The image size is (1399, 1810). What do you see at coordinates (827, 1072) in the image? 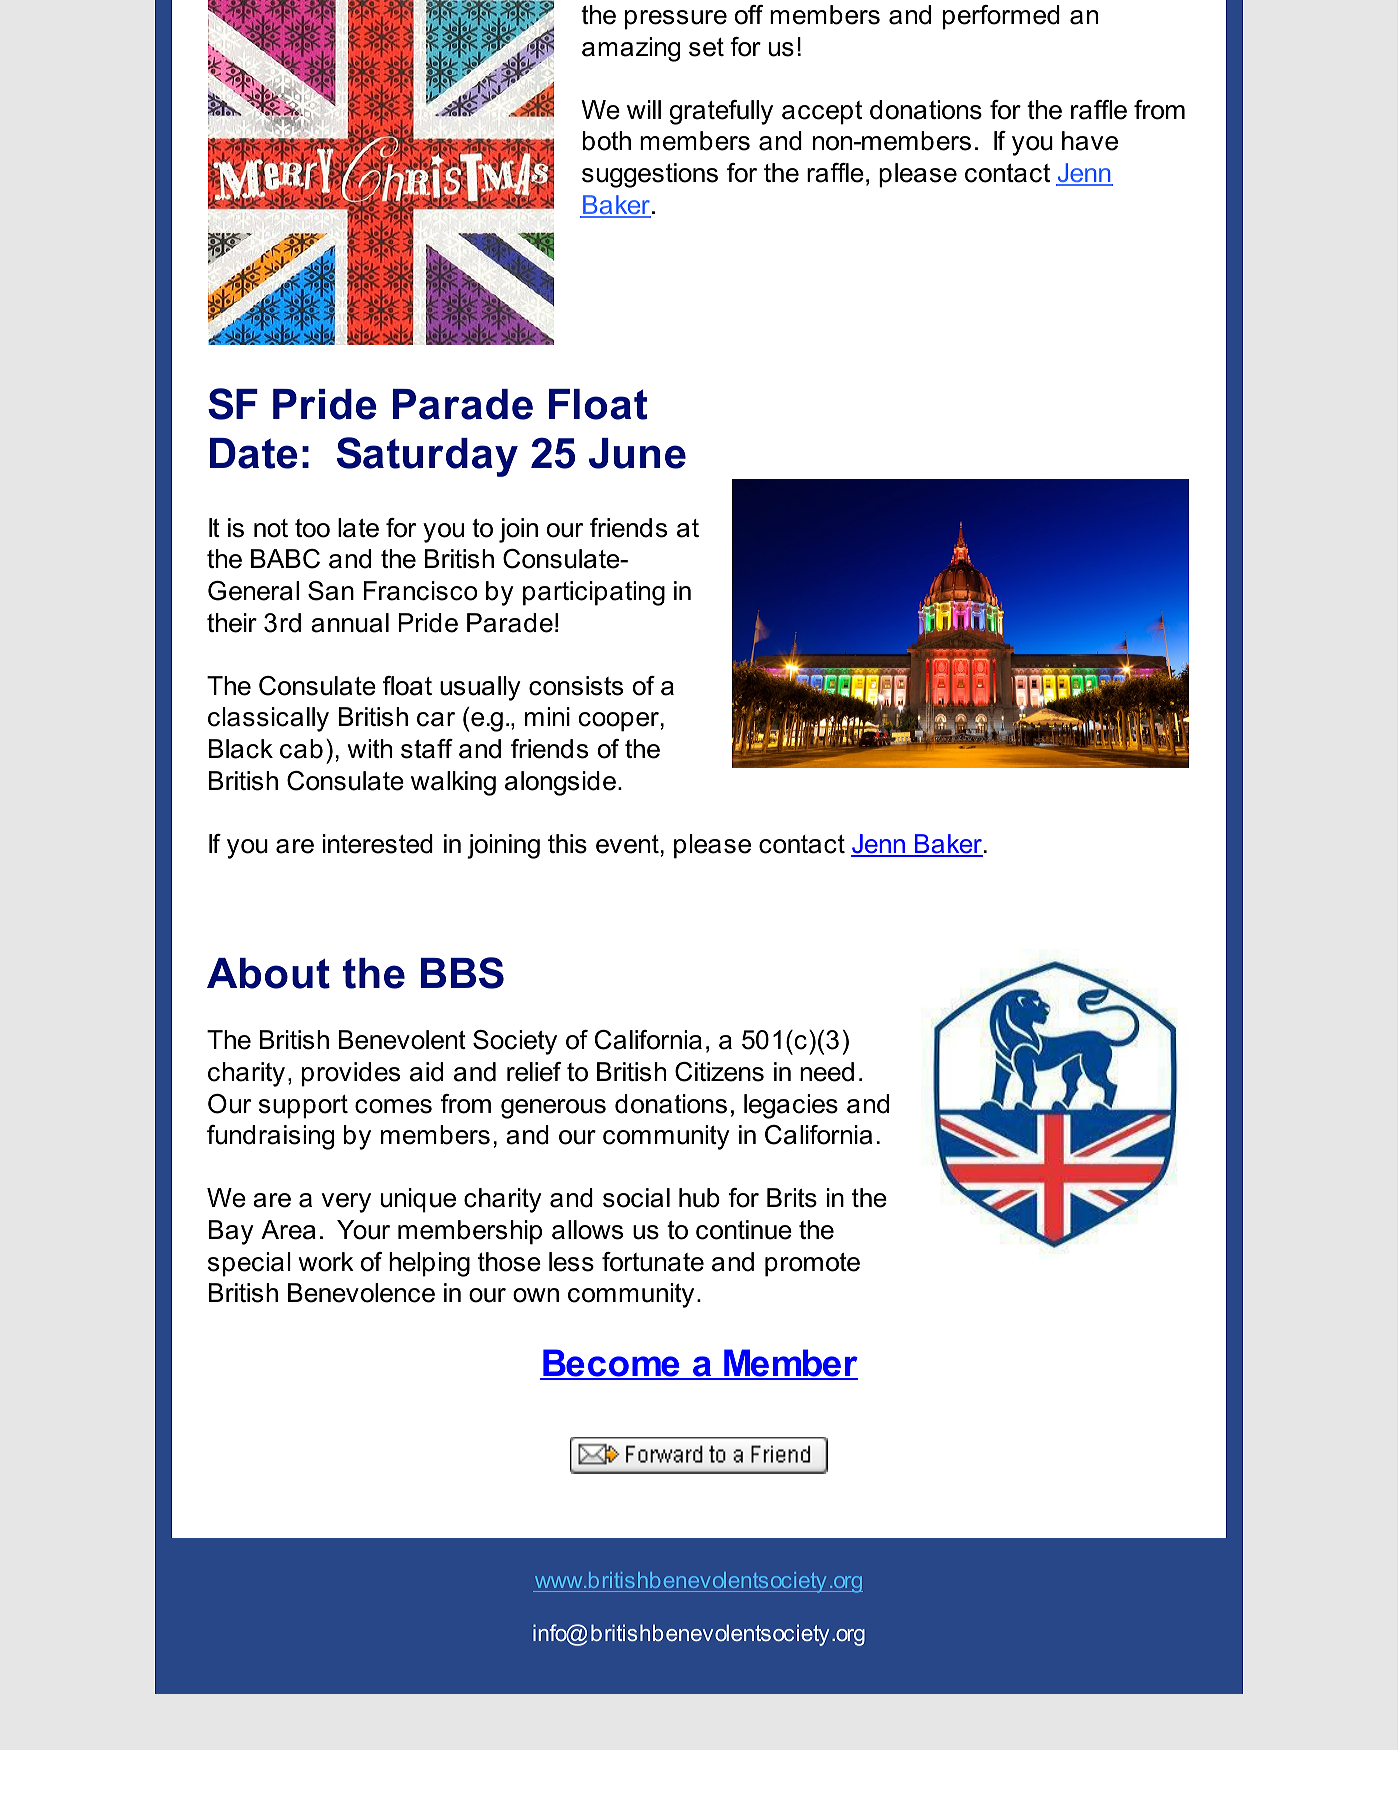
I see `need` at bounding box center [827, 1072].
